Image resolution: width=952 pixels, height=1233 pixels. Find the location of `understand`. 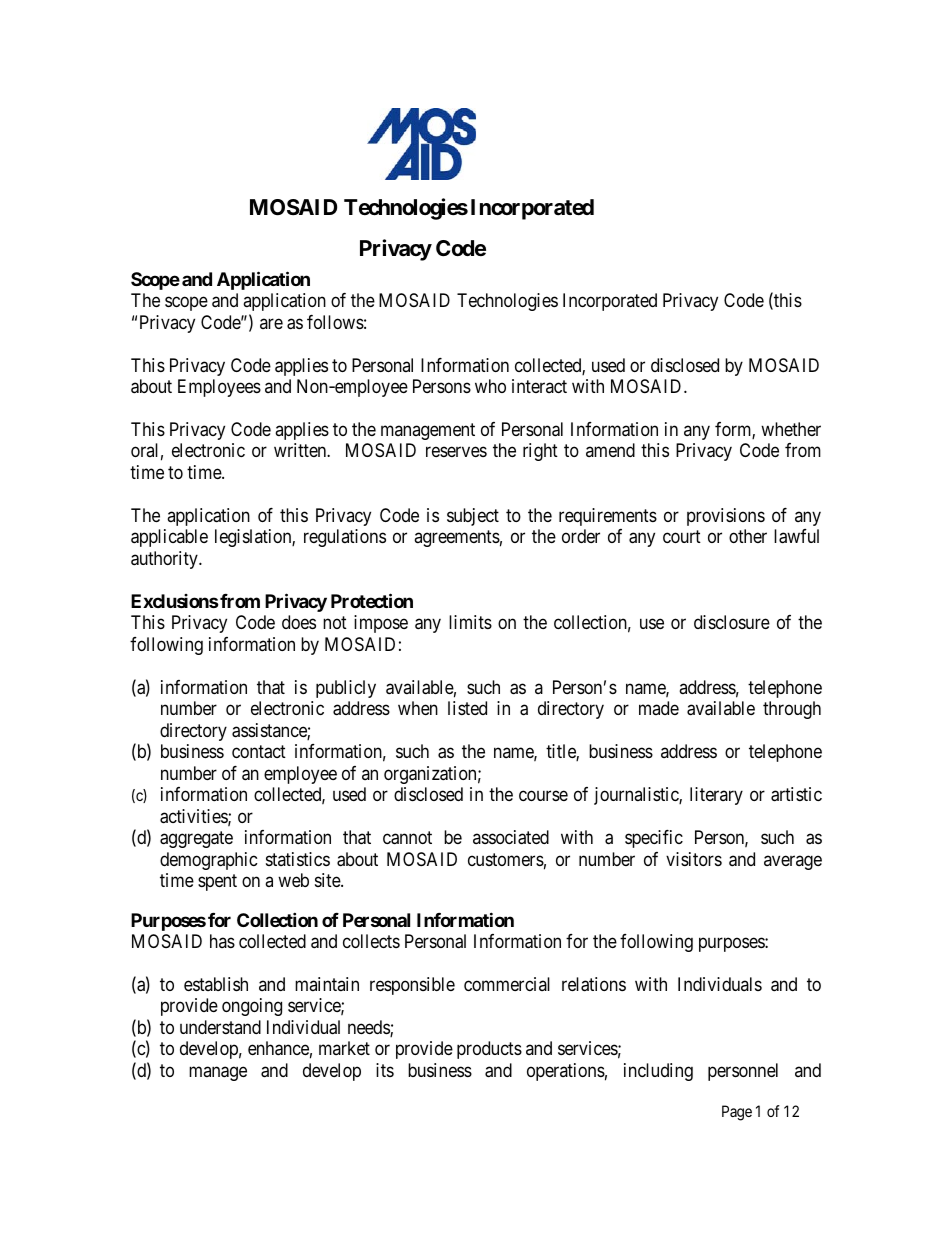

understand is located at coordinates (220, 1027).
